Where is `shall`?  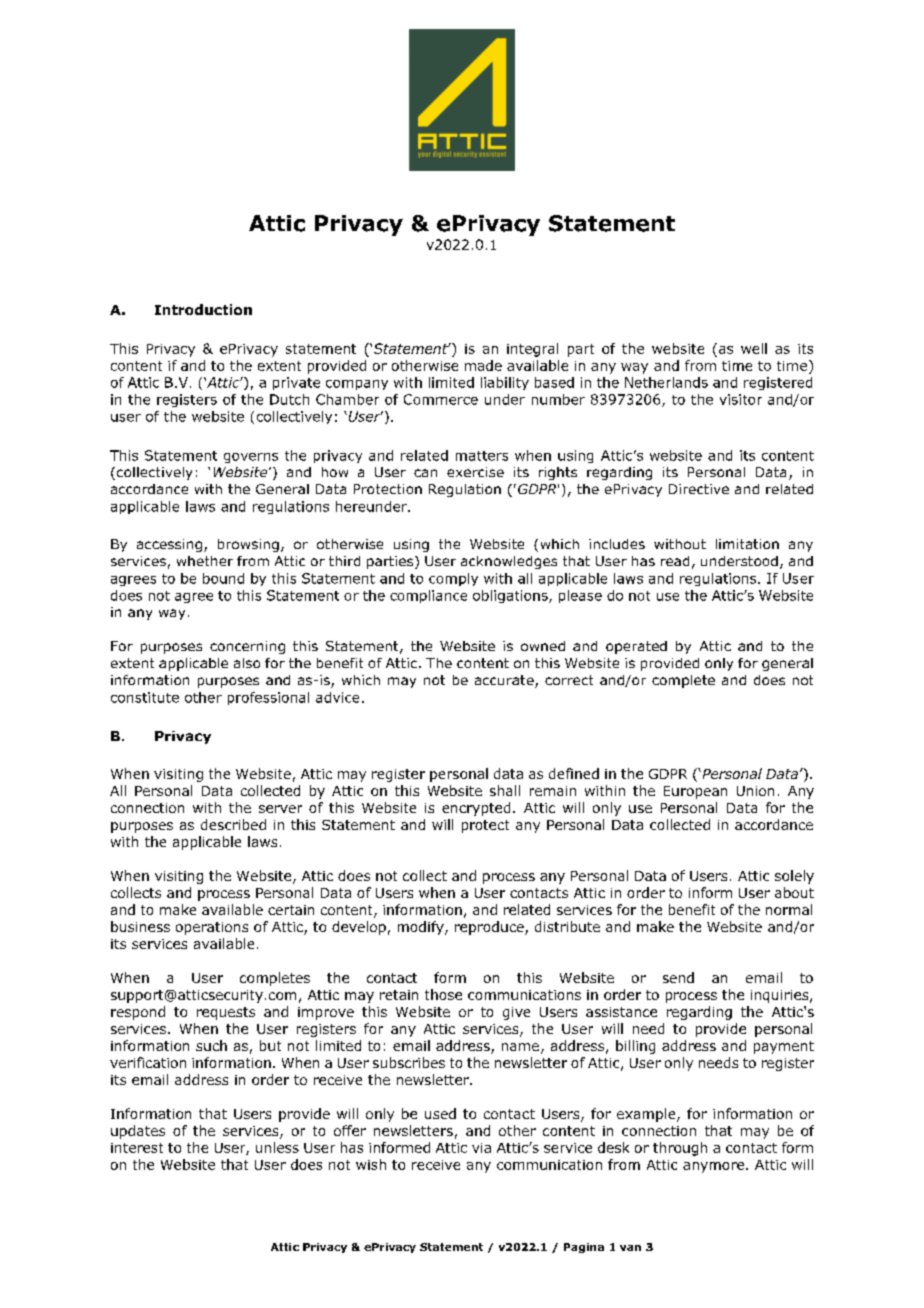
shall is located at coordinates (505, 790).
